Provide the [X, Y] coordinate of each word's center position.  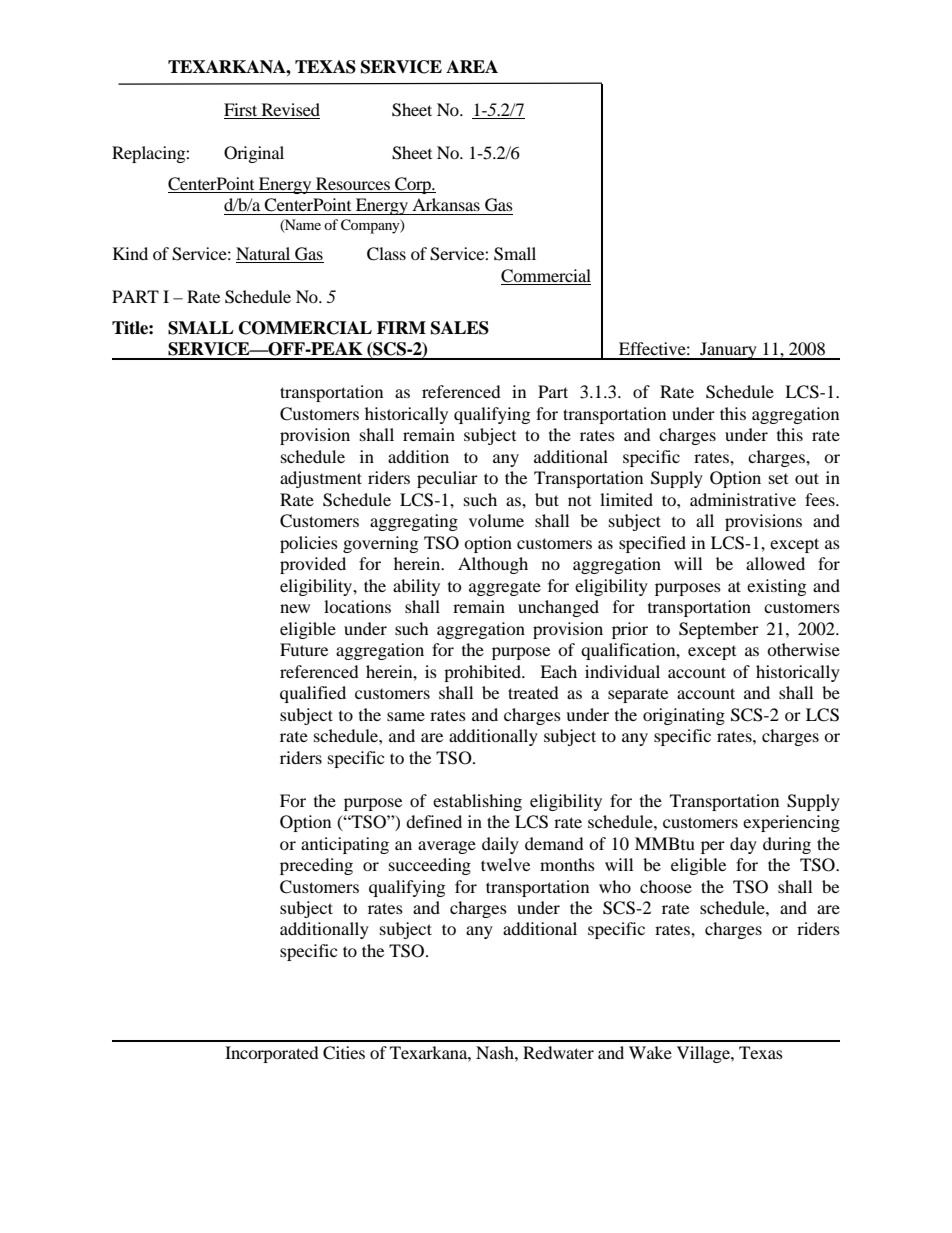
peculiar [447, 479]
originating [684, 716]
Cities [344, 1053]
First [242, 111]
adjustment [321, 479]
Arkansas [446, 204]
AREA [472, 66]
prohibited [484, 673]
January [728, 351]
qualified [313, 694]
